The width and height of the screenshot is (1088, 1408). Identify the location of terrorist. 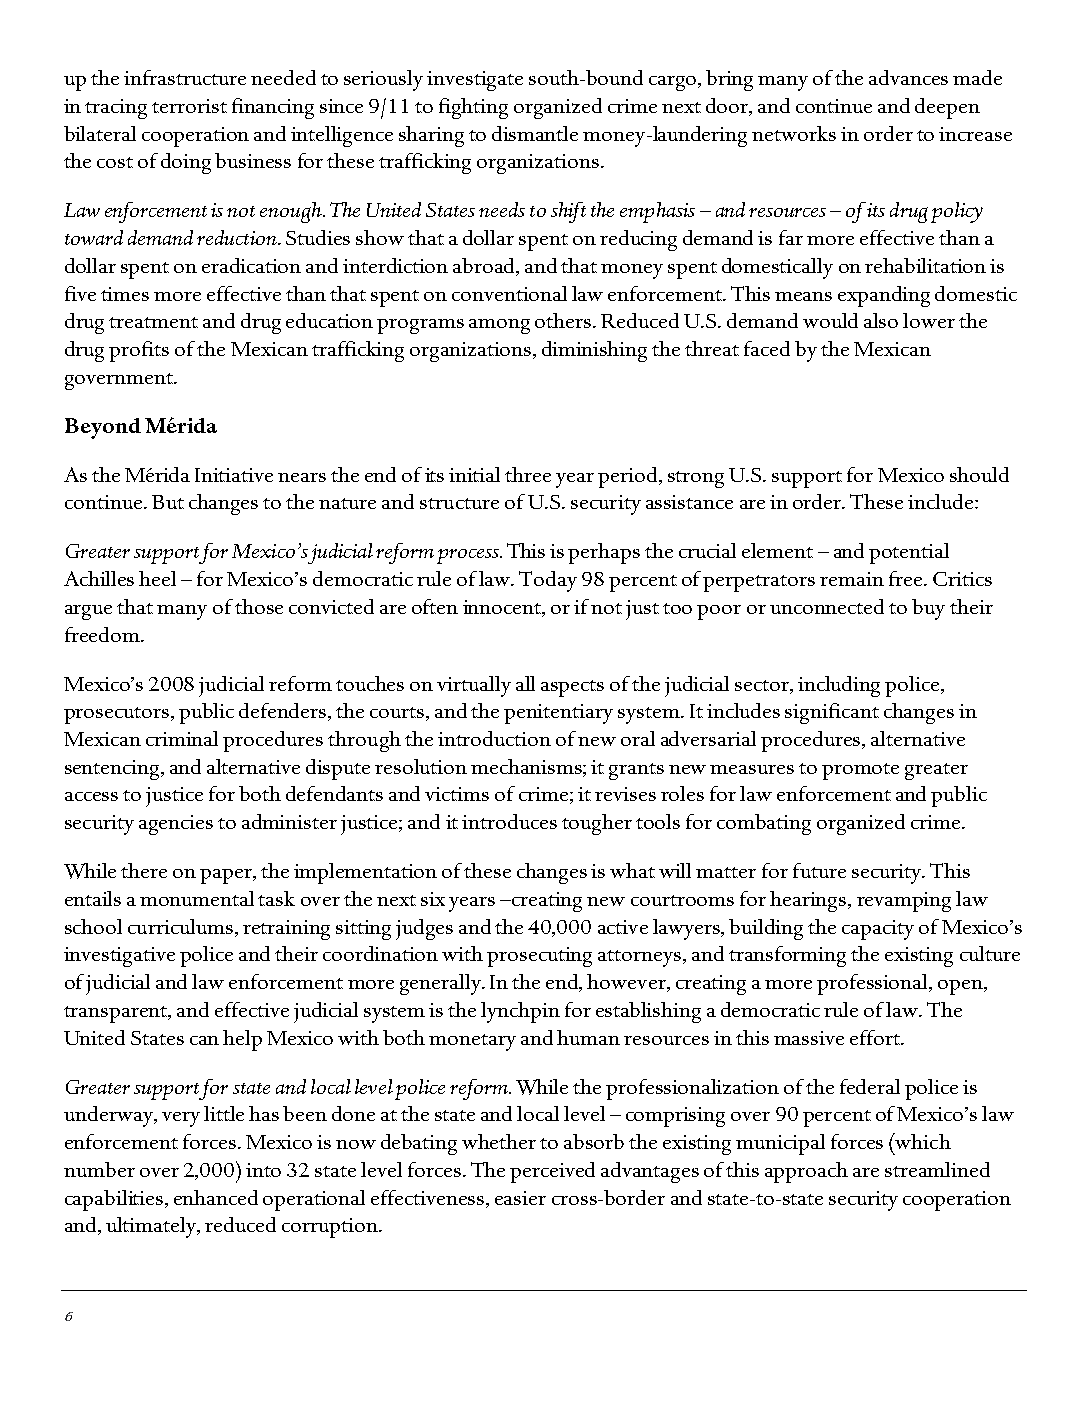
(189, 106).
